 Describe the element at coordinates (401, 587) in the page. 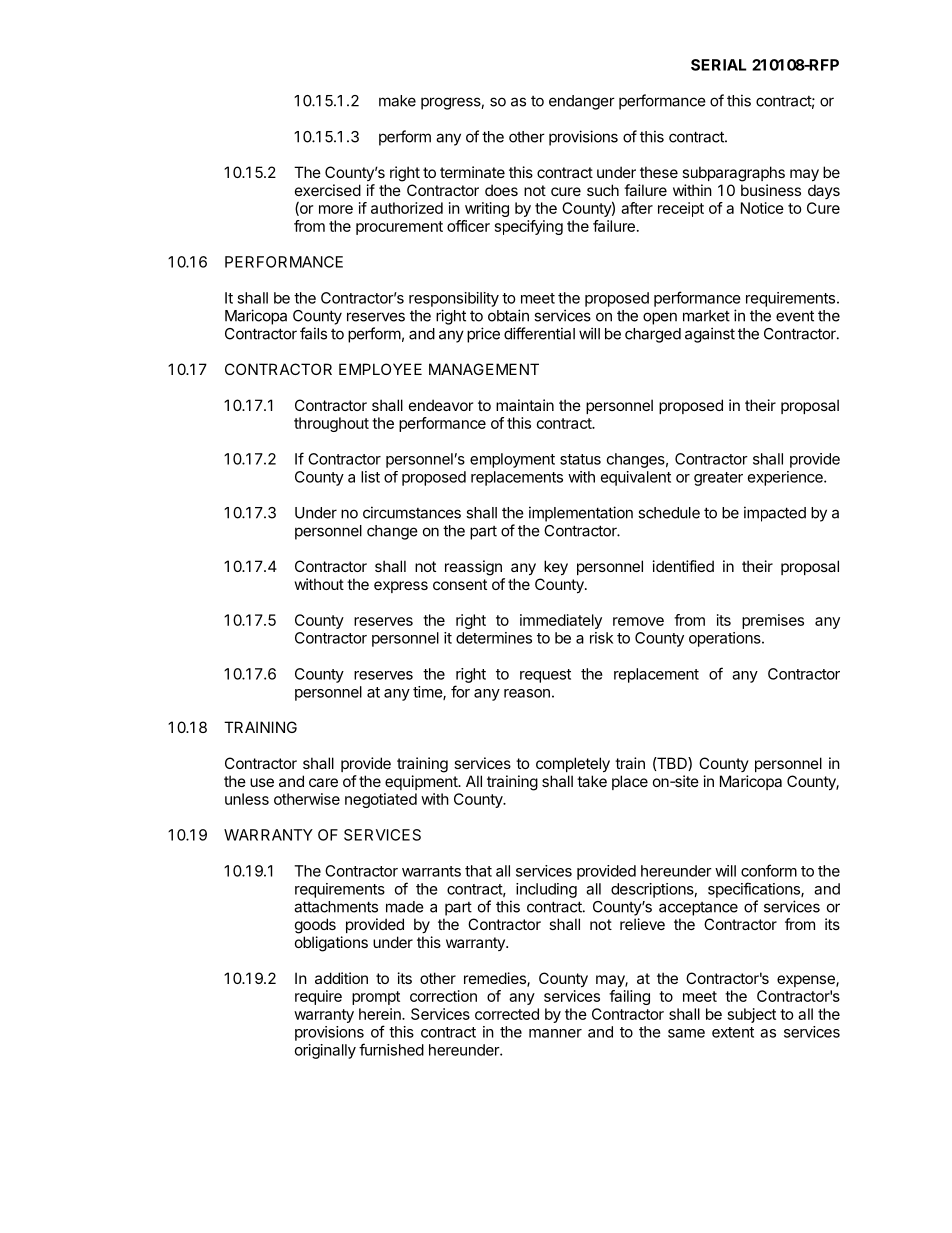

I see `express` at that location.
